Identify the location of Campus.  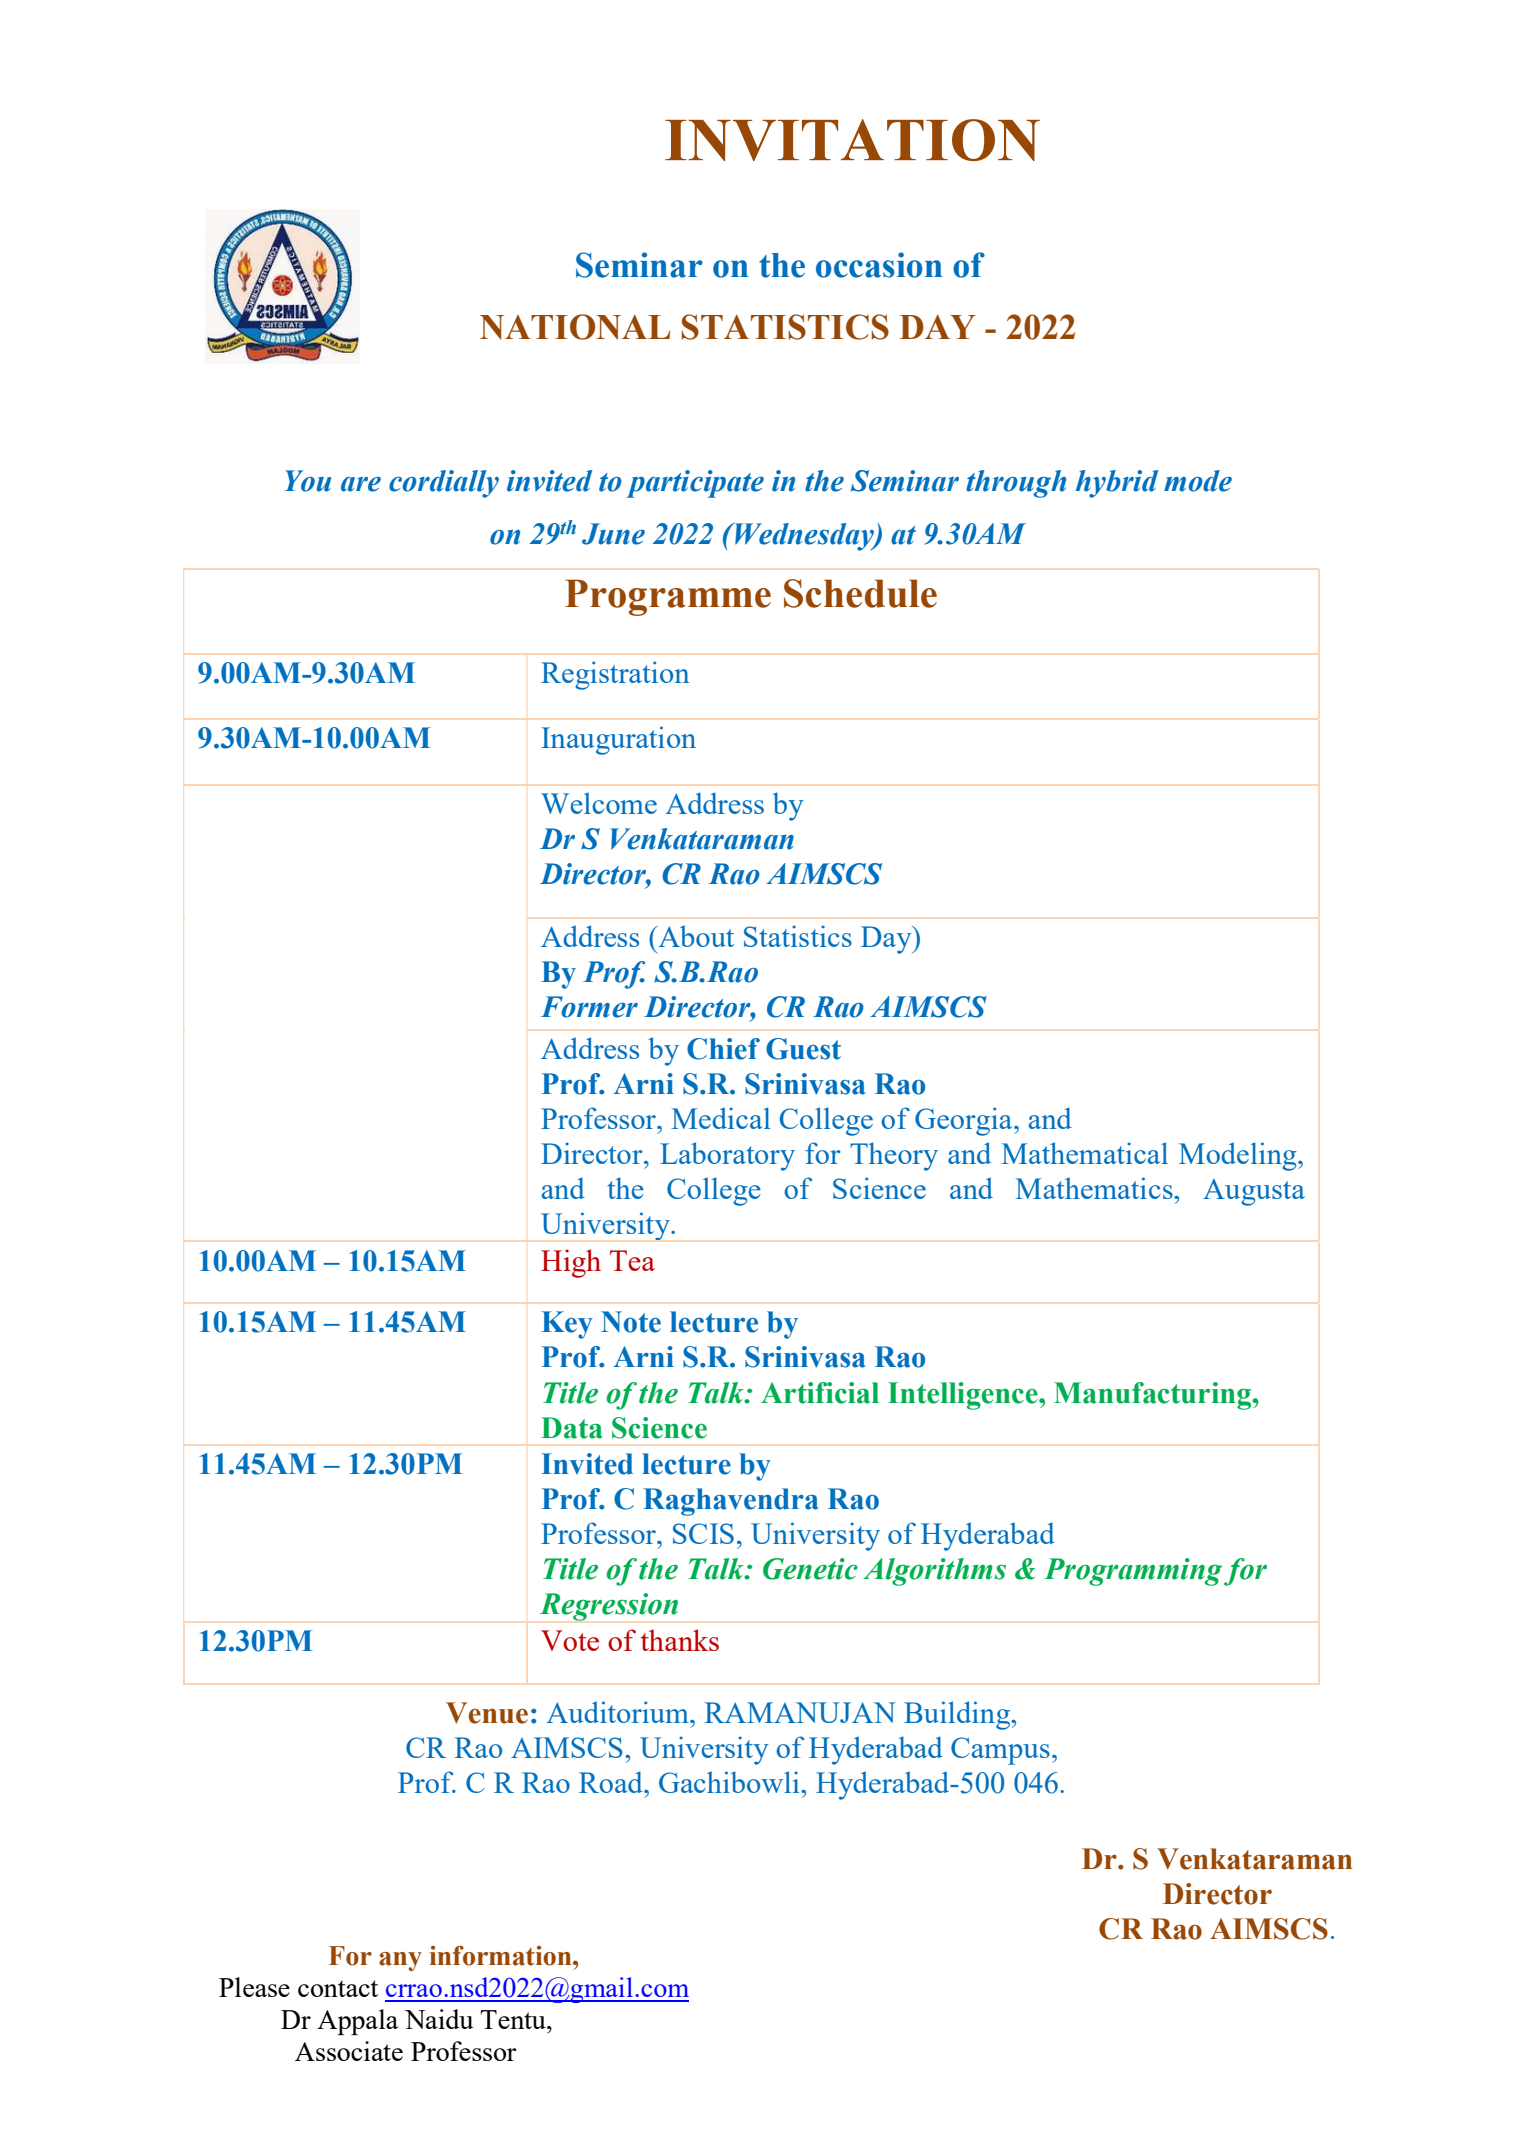
(1000, 1751).
